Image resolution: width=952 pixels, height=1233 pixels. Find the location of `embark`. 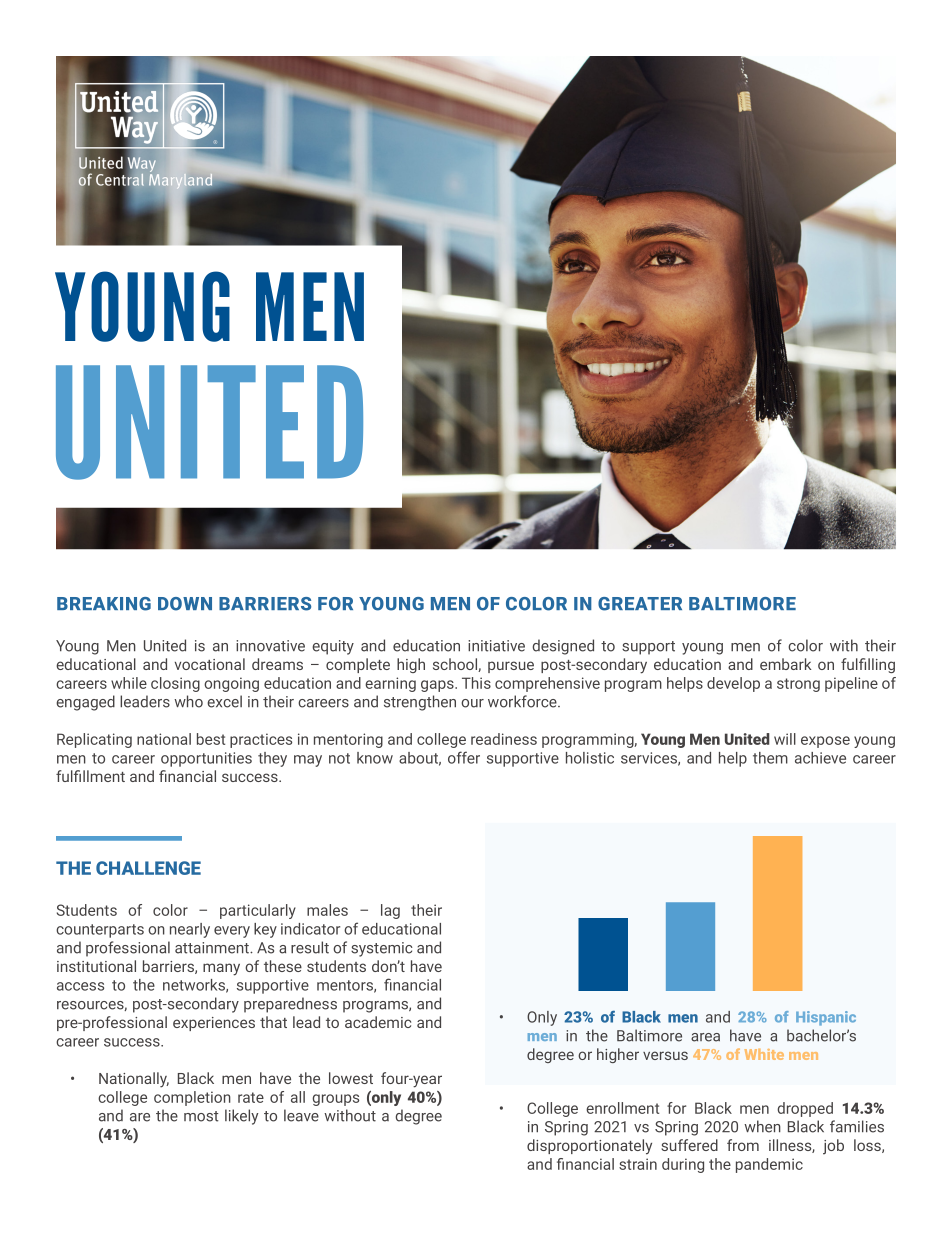

embark is located at coordinates (785, 664).
